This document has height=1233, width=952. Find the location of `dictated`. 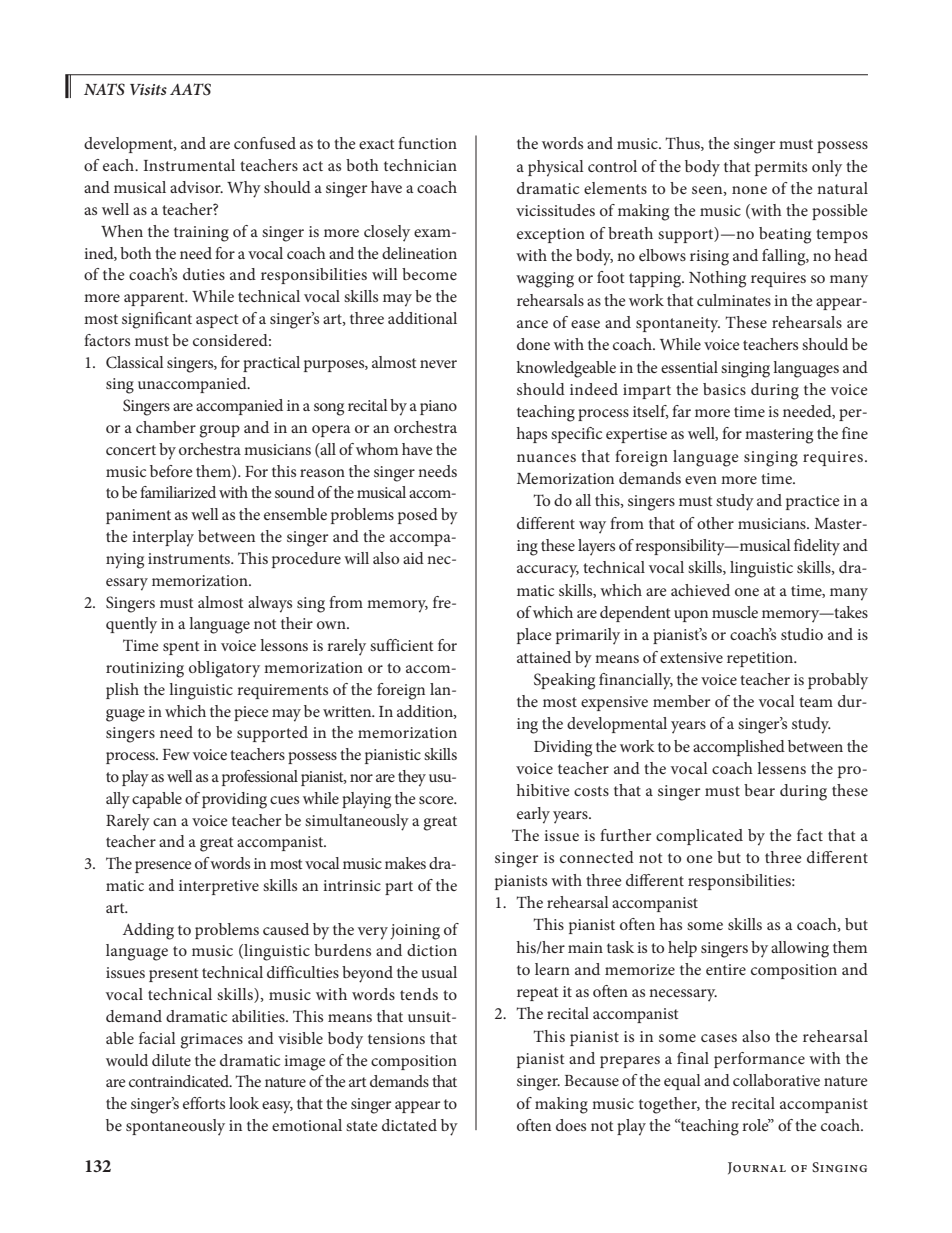

dictated is located at coordinates (409, 1125).
